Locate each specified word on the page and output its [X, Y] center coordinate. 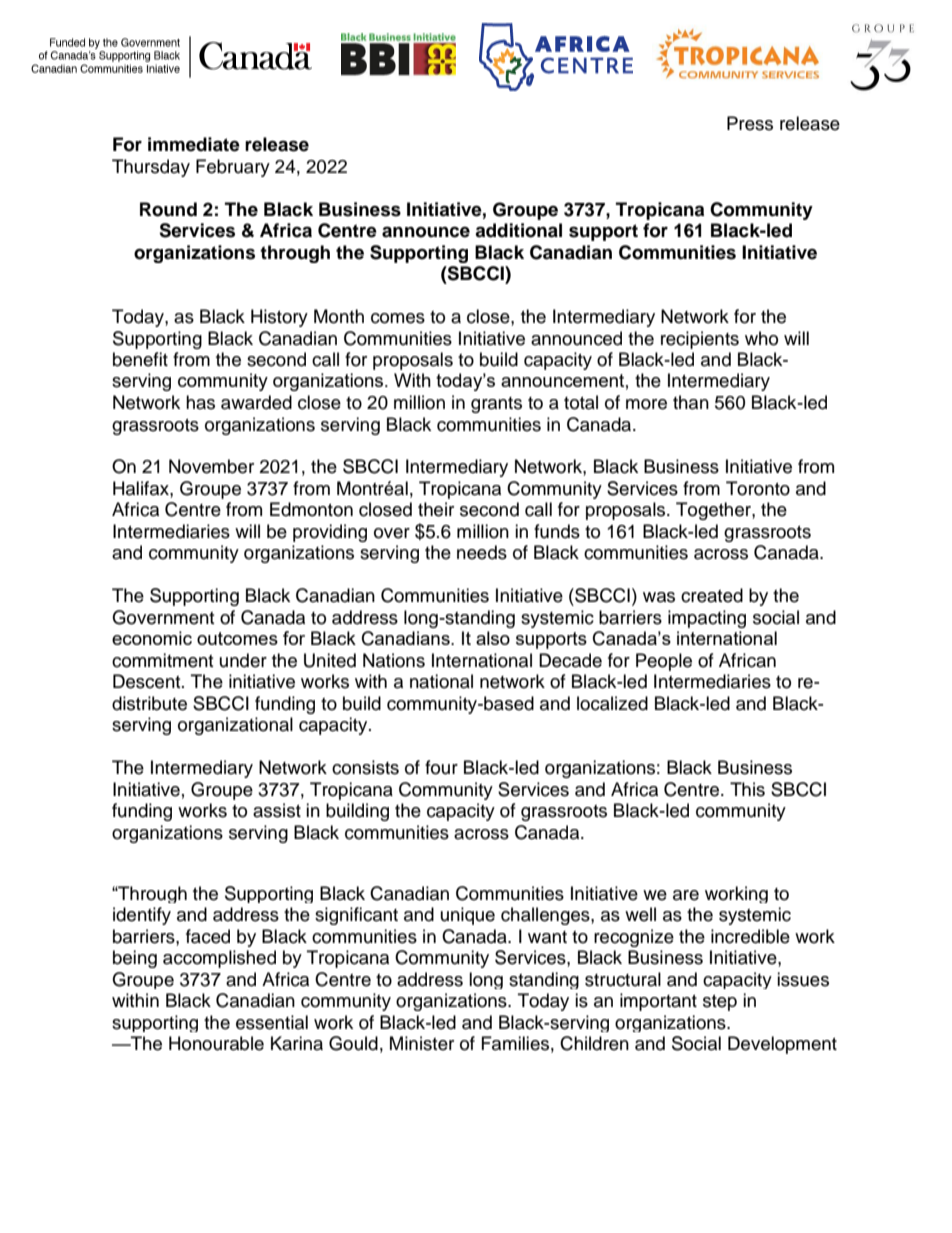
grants [496, 405]
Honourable [216, 1043]
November [211, 466]
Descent [148, 681]
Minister [422, 1043]
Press [750, 123]
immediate [194, 144]
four [441, 767]
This [747, 789]
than [691, 402]
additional [518, 230]
